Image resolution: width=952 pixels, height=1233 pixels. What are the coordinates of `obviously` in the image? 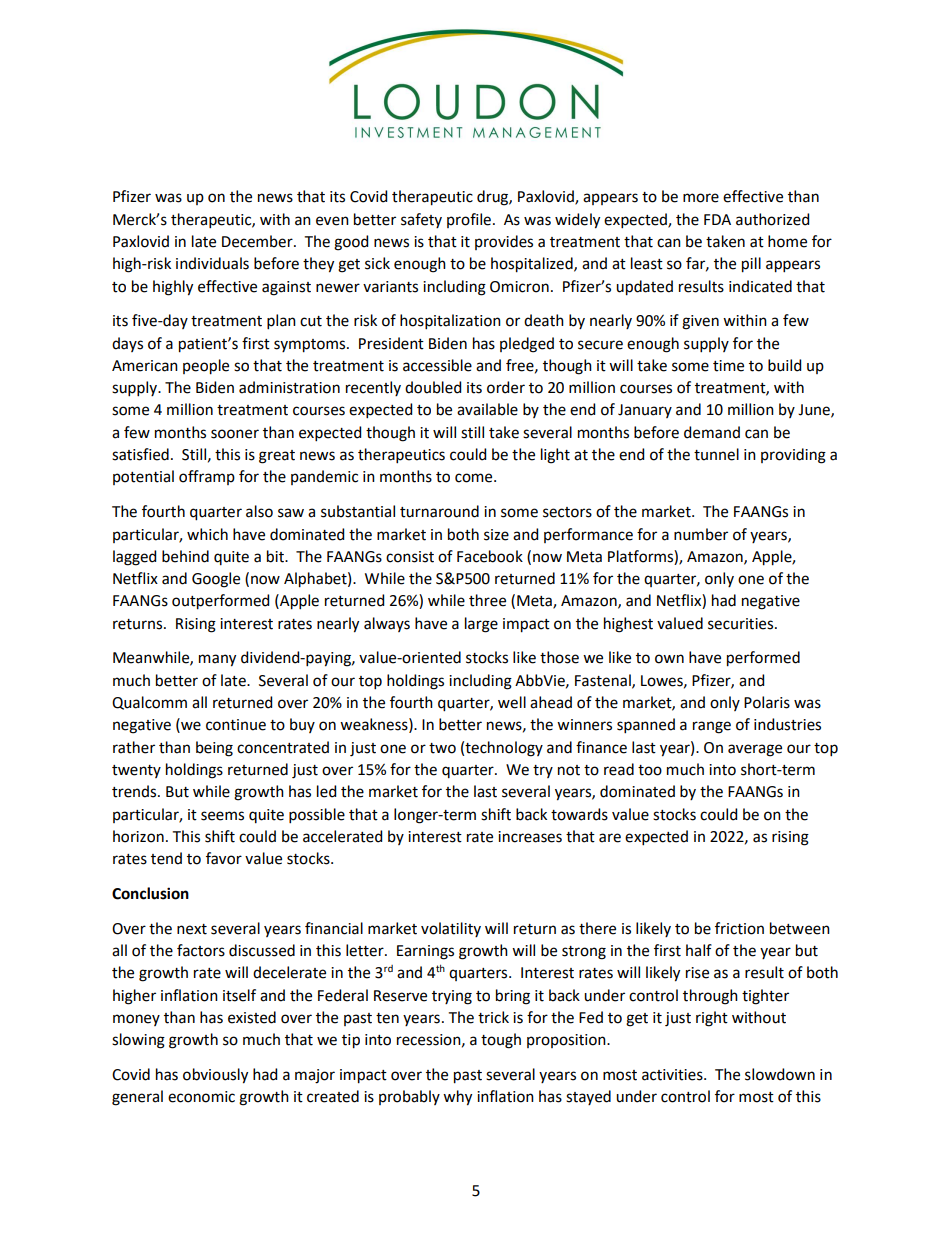 It's located at (215, 1076).
